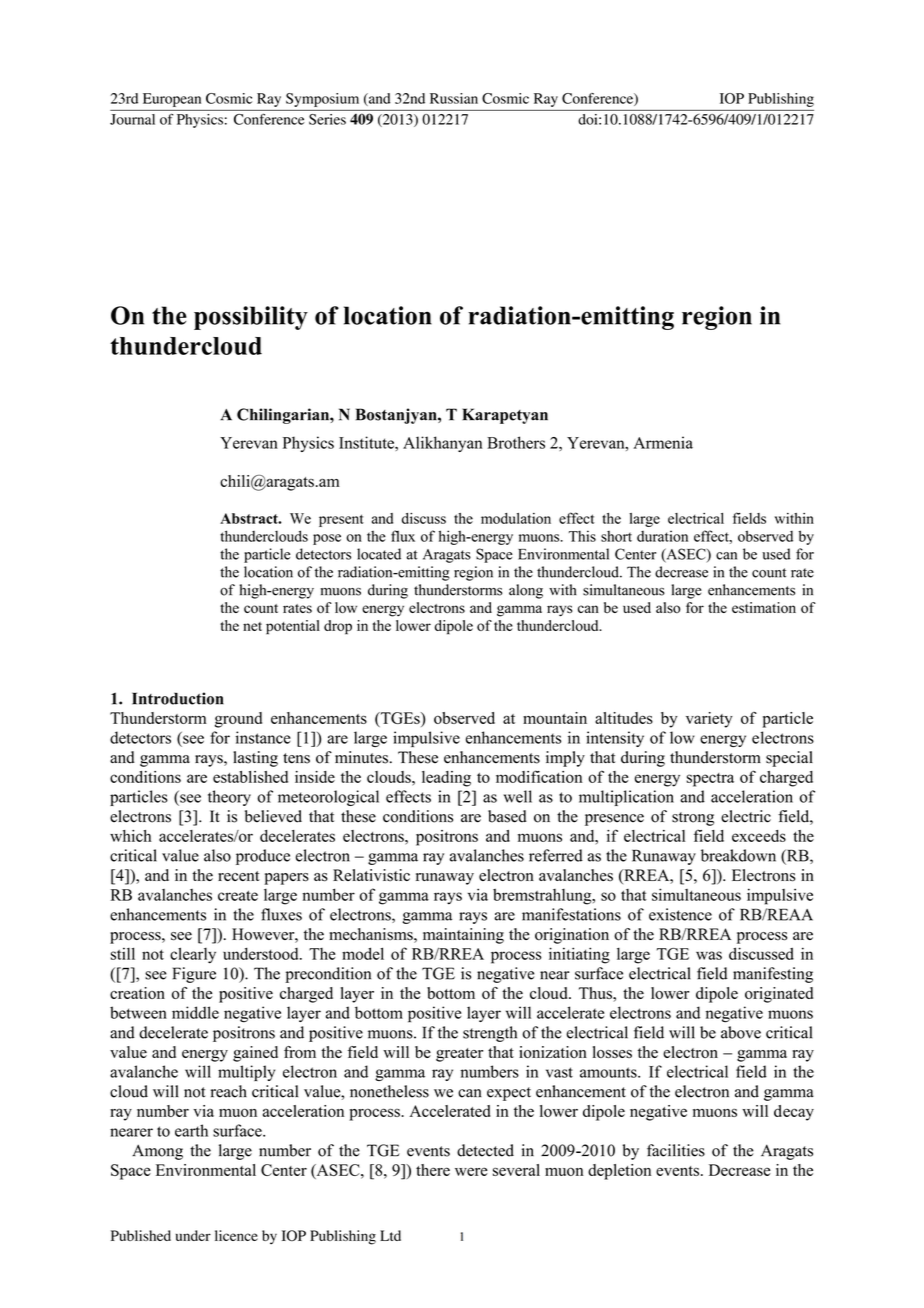  What do you see at coordinates (454, 98) in the document?
I see `Russian` at bounding box center [454, 98].
